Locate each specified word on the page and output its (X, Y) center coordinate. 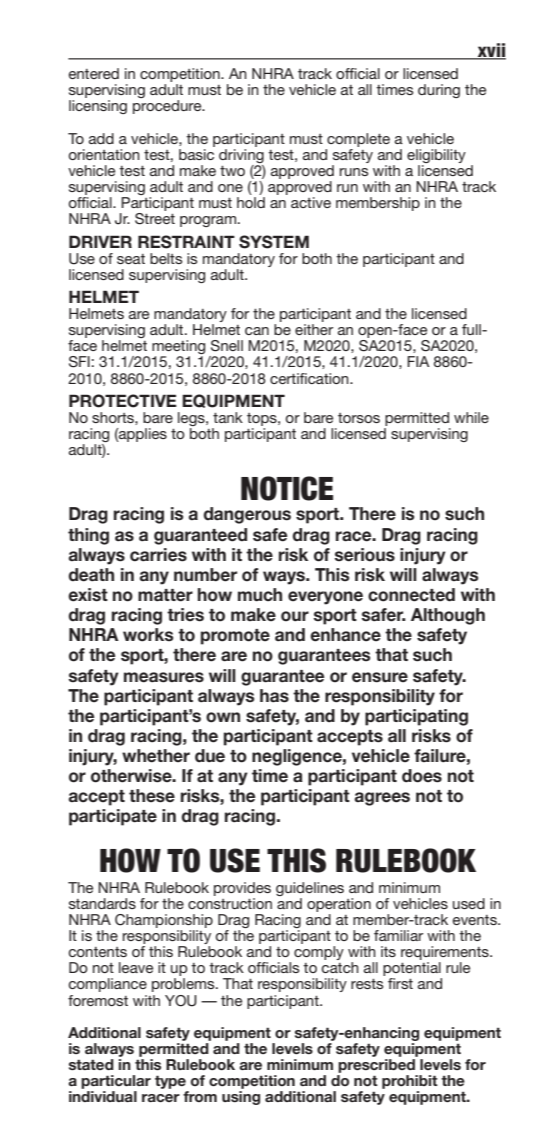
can (257, 331)
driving (241, 157)
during (439, 91)
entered (94, 73)
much (260, 595)
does (422, 776)
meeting (178, 348)
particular (116, 1082)
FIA (418, 361)
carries (158, 555)
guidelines (310, 889)
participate (113, 817)
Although (448, 616)
